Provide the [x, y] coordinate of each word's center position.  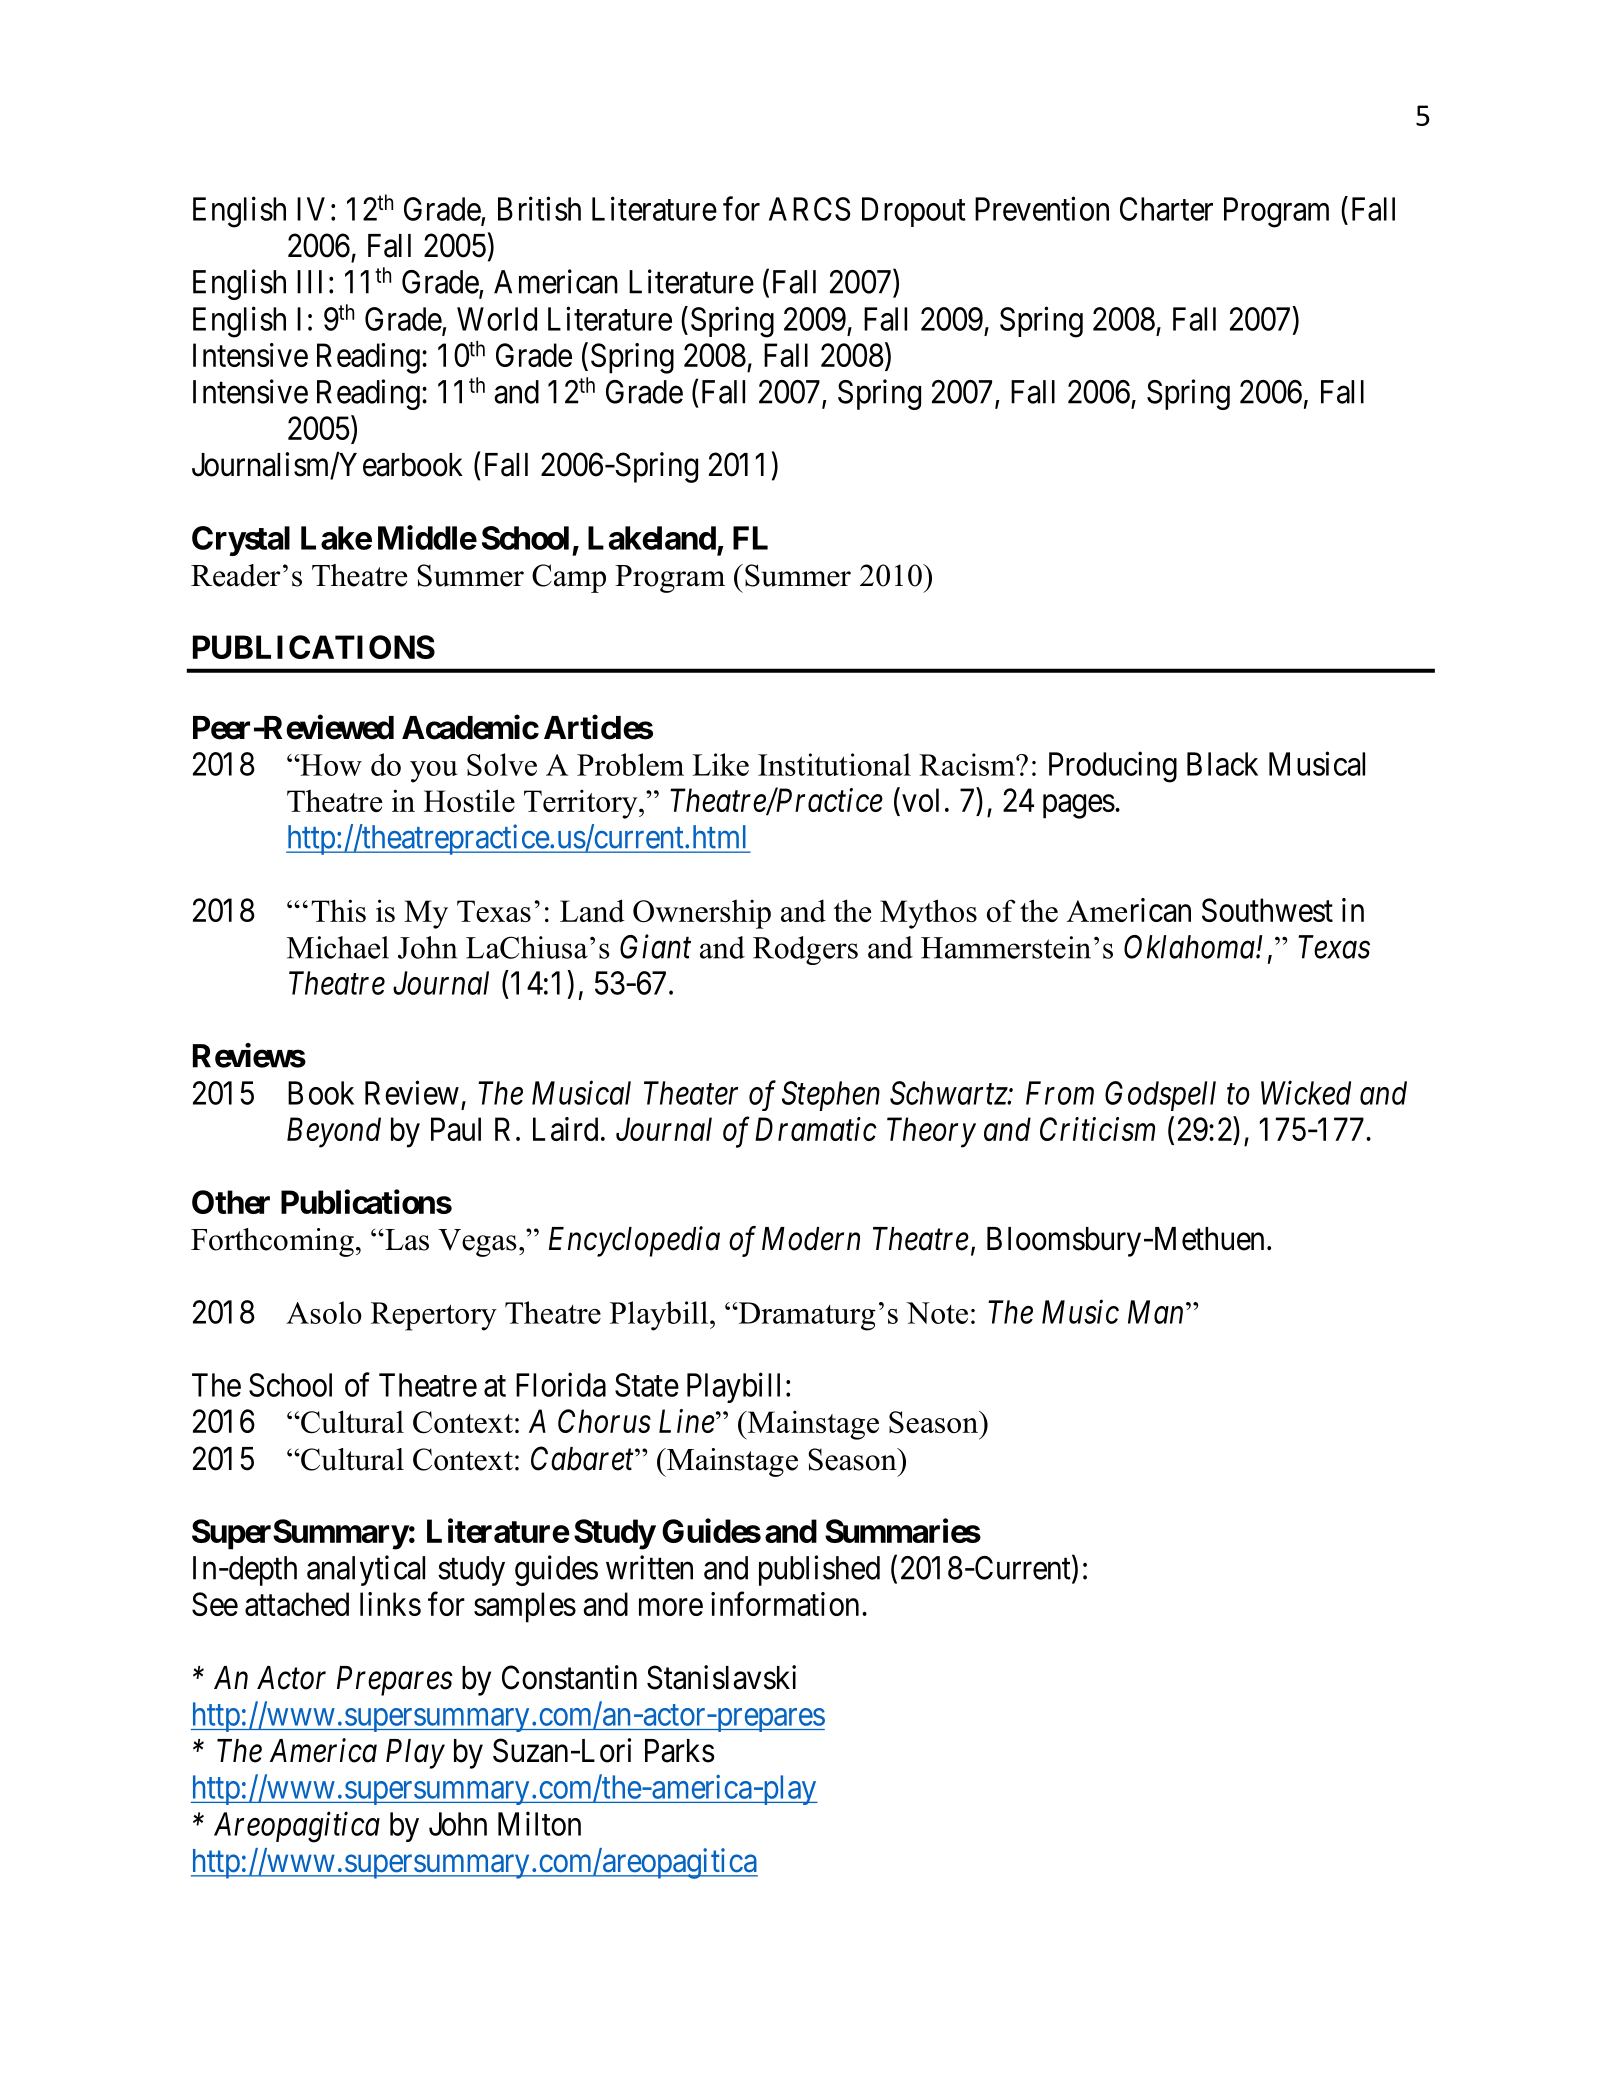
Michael [338, 947]
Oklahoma [1190, 947]
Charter [1166, 209]
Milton [539, 1823]
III [309, 282]
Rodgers [805, 950]
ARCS [810, 209]
